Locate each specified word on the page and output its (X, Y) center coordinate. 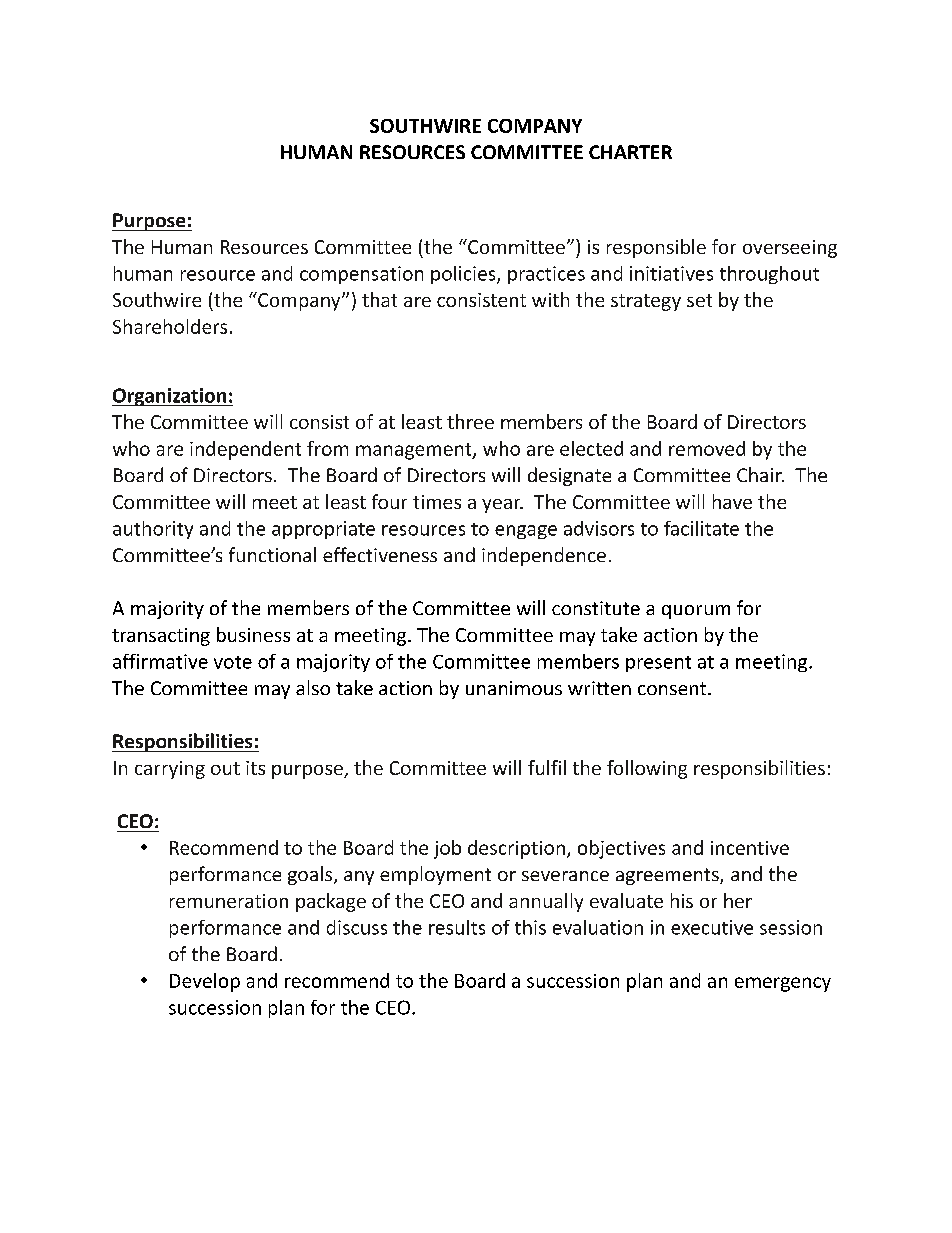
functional (272, 554)
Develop (205, 982)
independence (544, 556)
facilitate (701, 528)
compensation (361, 275)
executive (712, 927)
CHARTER (630, 152)
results (457, 927)
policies (464, 275)
